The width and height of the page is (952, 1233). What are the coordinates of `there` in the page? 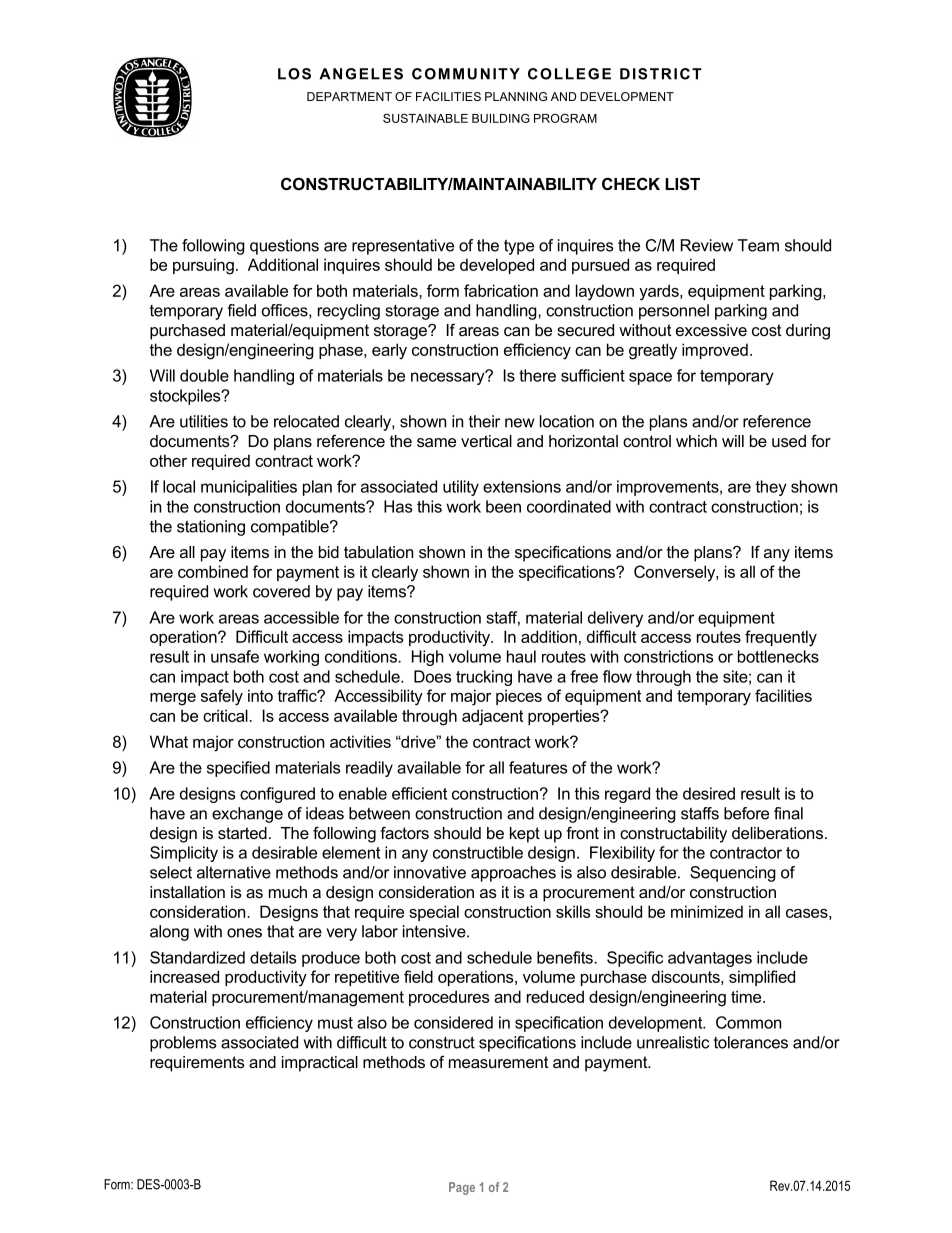 It's located at (537, 375).
